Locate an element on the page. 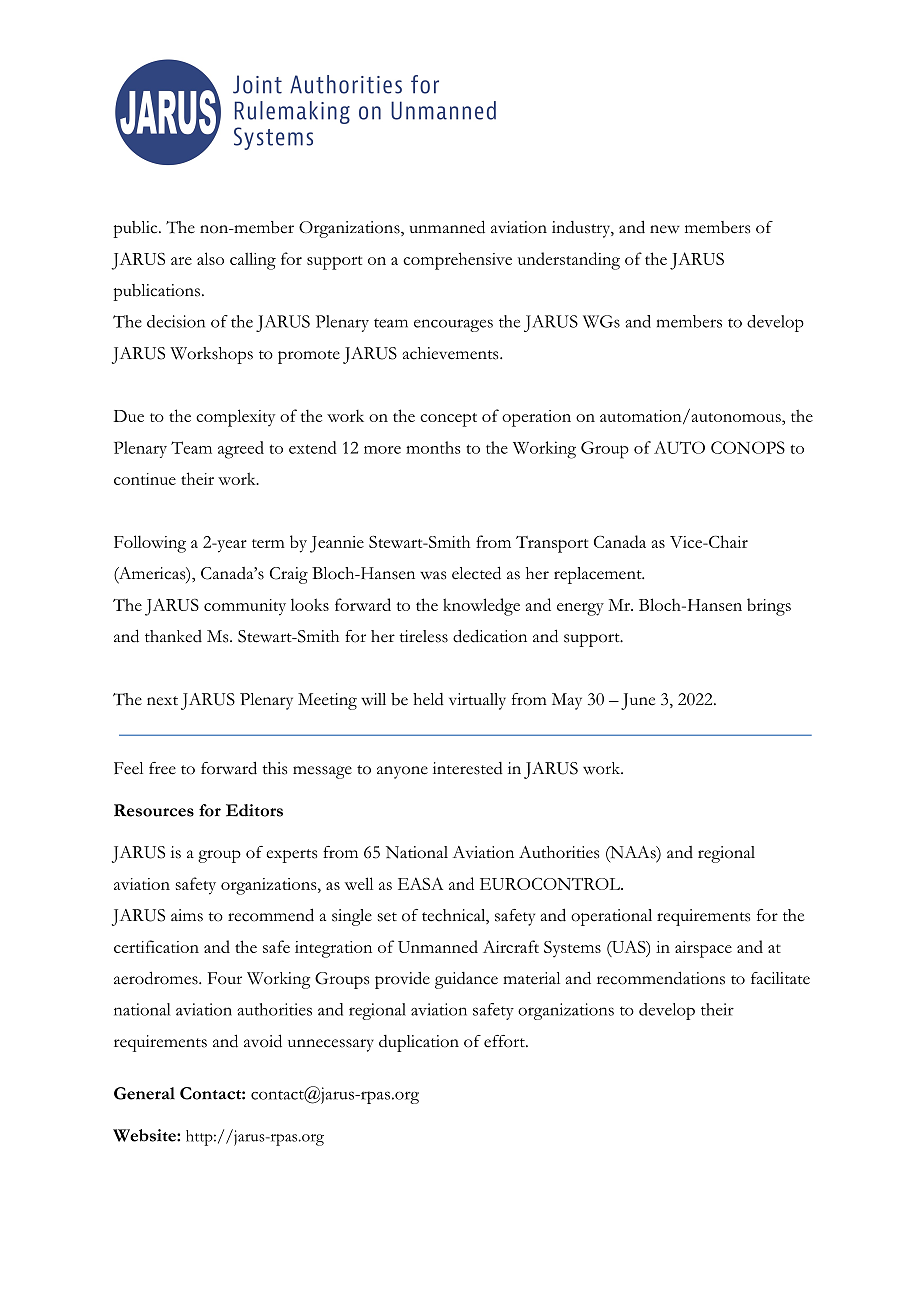 The image size is (924, 1308). duplication is located at coordinates (419, 1043).
